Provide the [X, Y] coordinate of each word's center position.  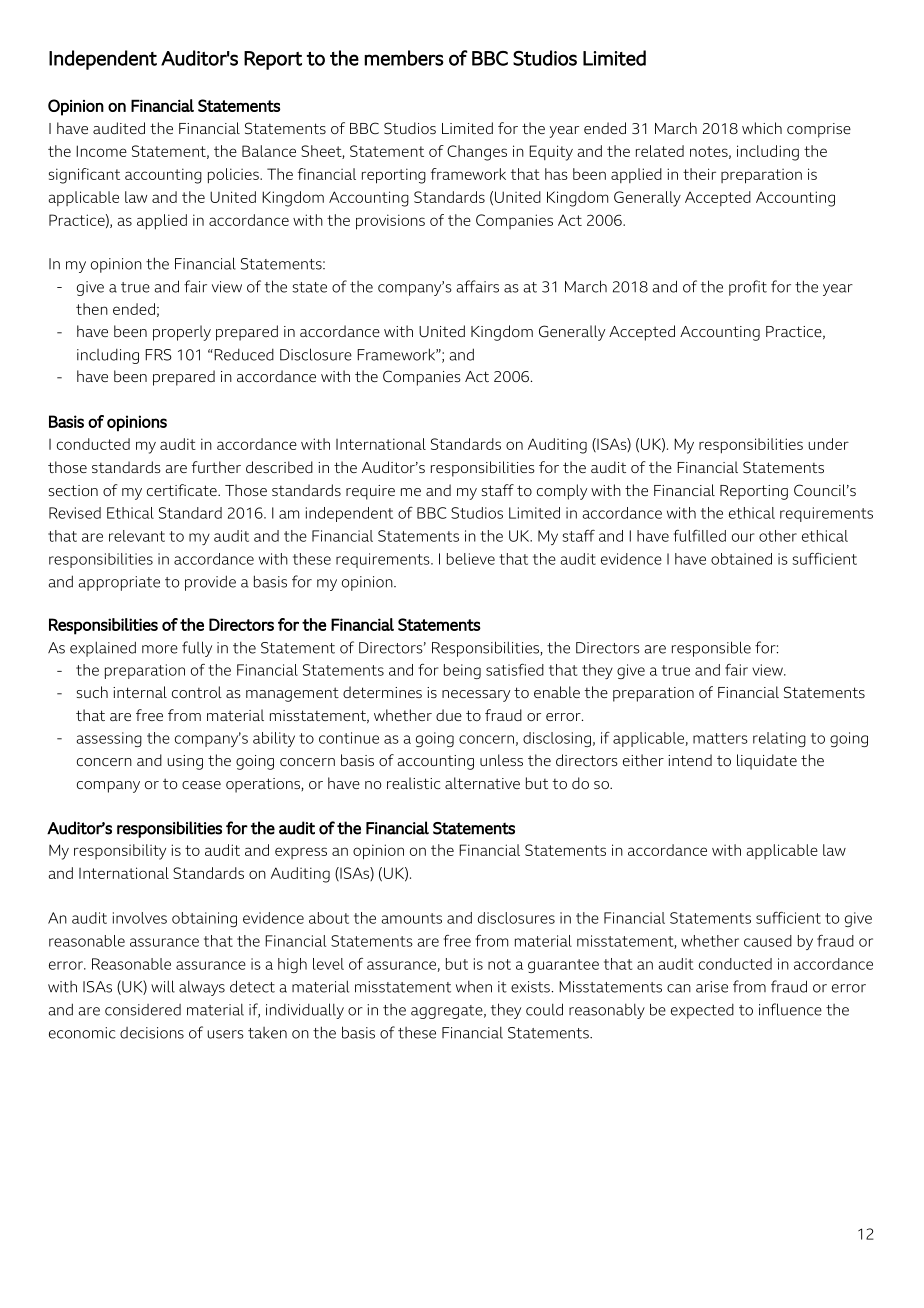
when [474, 987]
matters [720, 738]
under [828, 444]
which [762, 128]
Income [101, 151]
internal [140, 692]
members [404, 58]
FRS [158, 355]
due [449, 715]
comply [562, 492]
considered [143, 1010]
